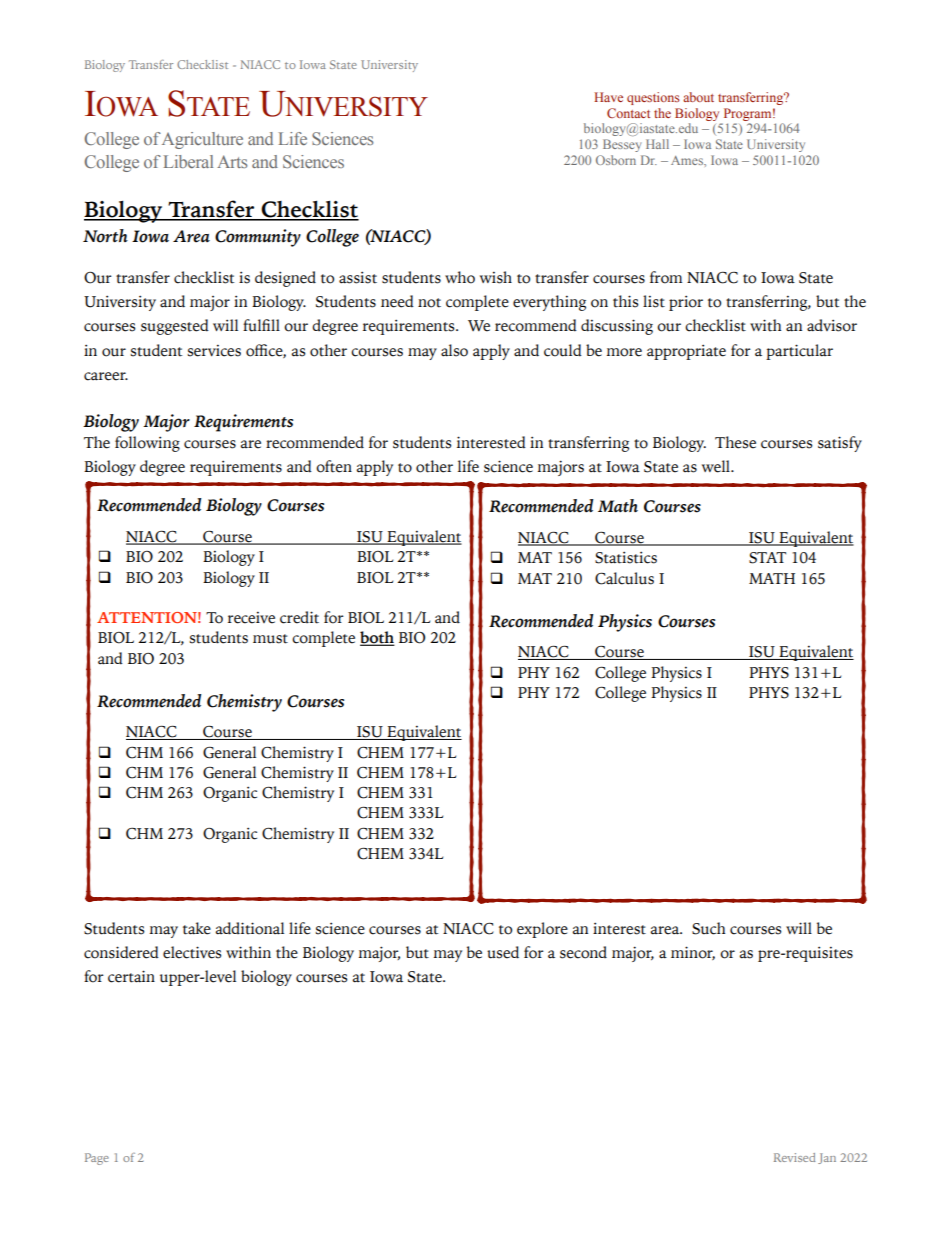 This image has width=952, height=1233. What do you see at coordinates (503, 952) in the image?
I see `used` at bounding box center [503, 952].
